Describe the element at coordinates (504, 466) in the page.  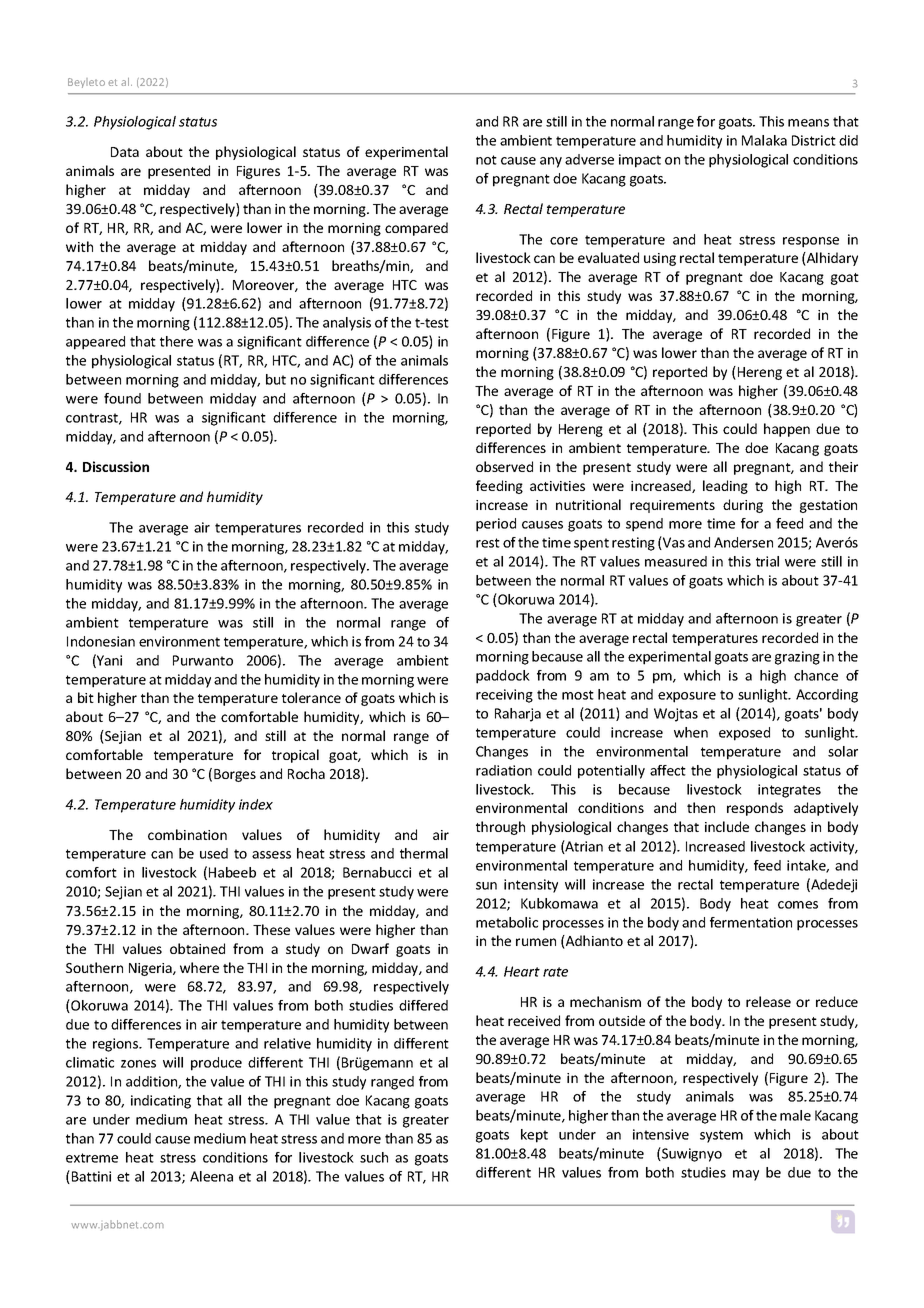
I see `observed` at that location.
